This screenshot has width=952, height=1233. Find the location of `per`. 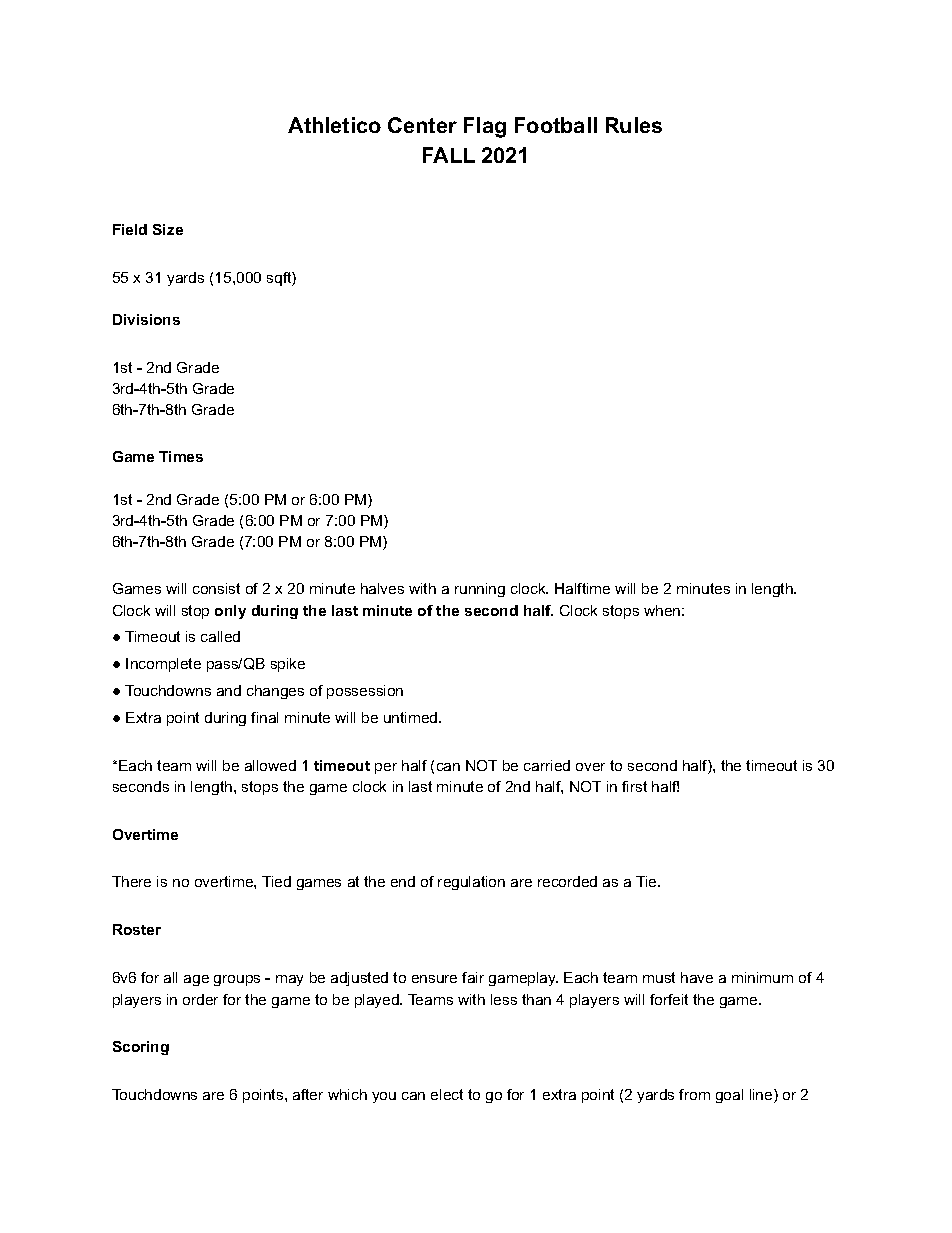

per is located at coordinates (386, 768).
